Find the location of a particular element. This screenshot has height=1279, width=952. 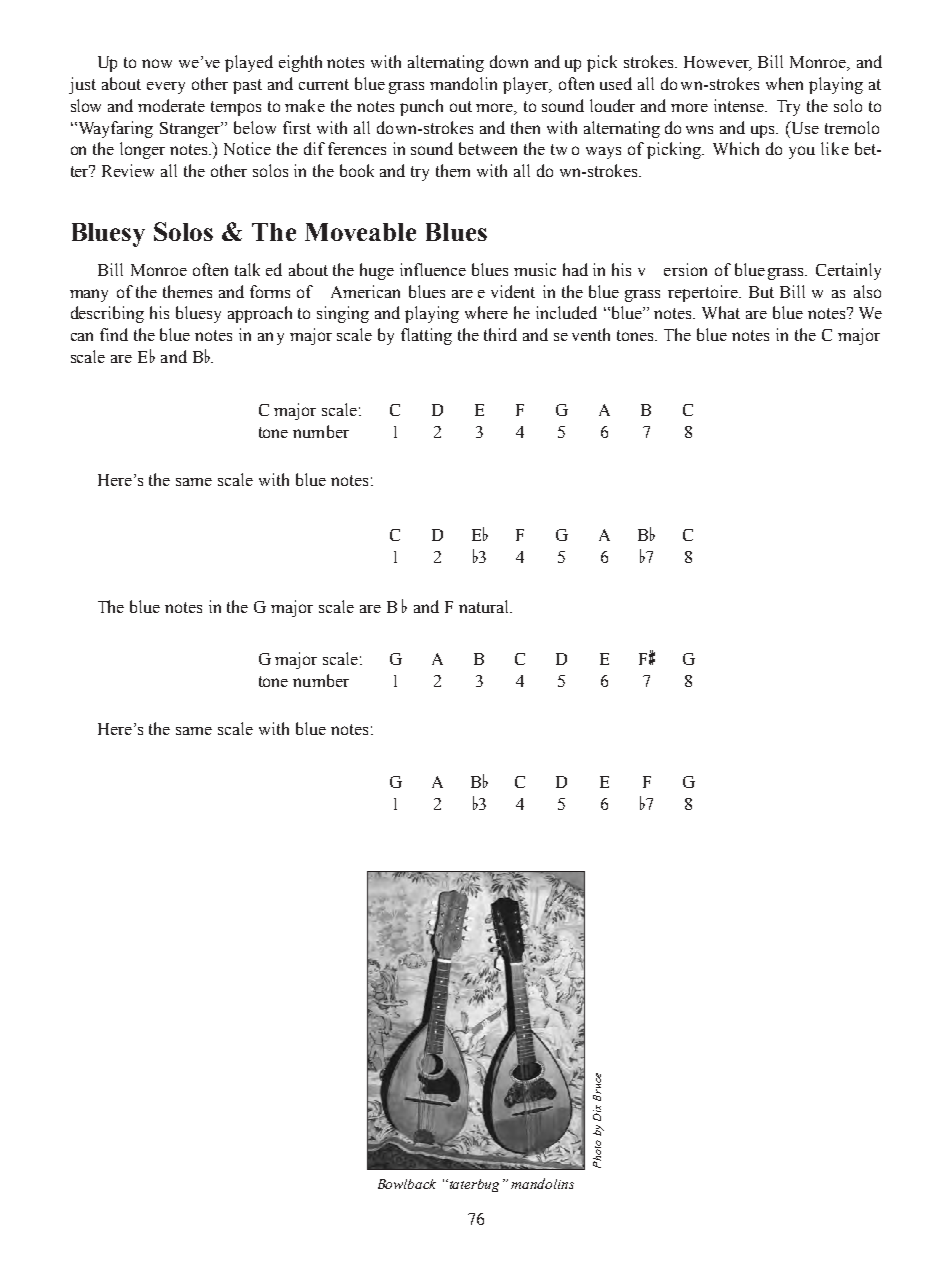

venth is located at coordinates (591, 334).
